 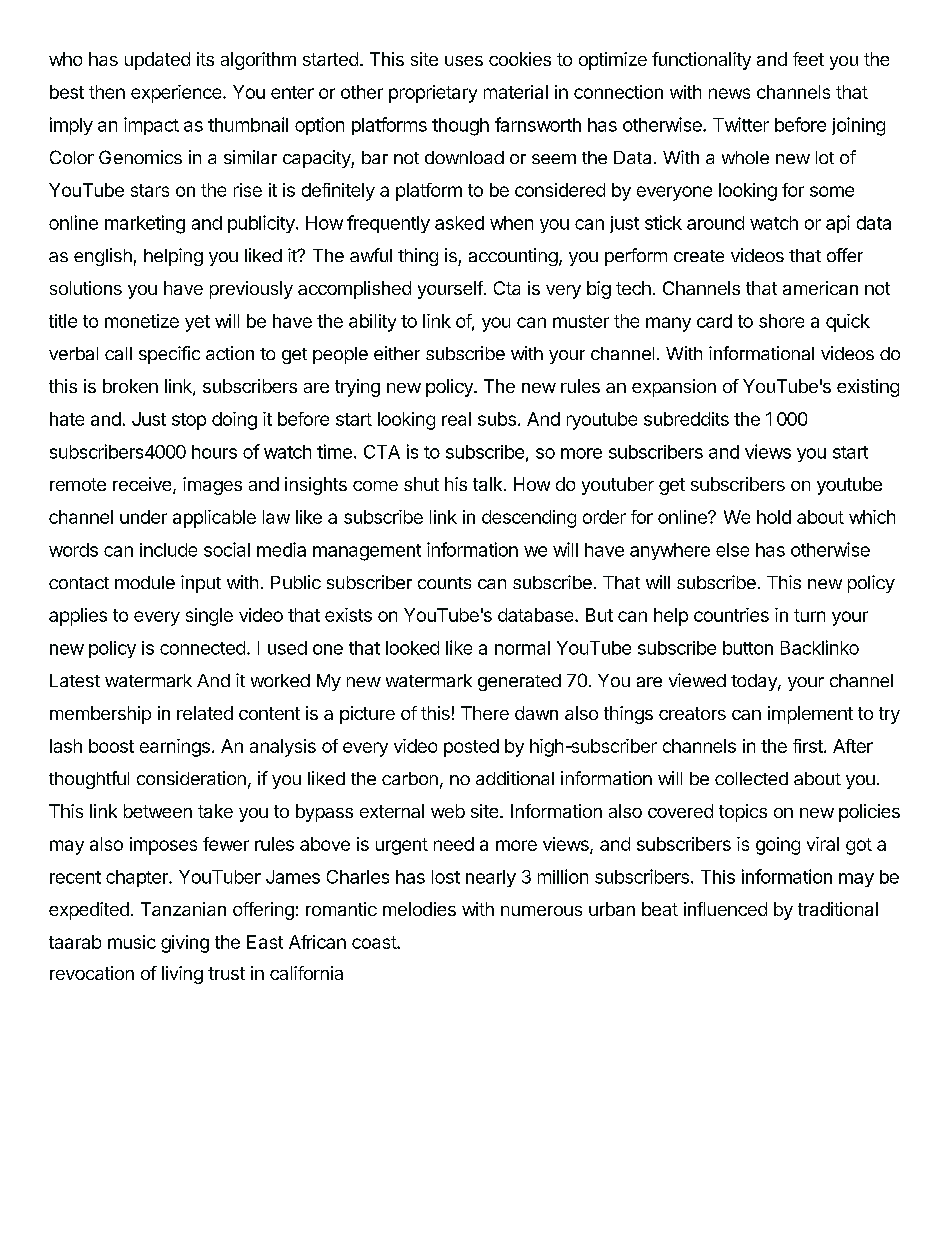 I want to click on melodies, so click(x=419, y=909).
